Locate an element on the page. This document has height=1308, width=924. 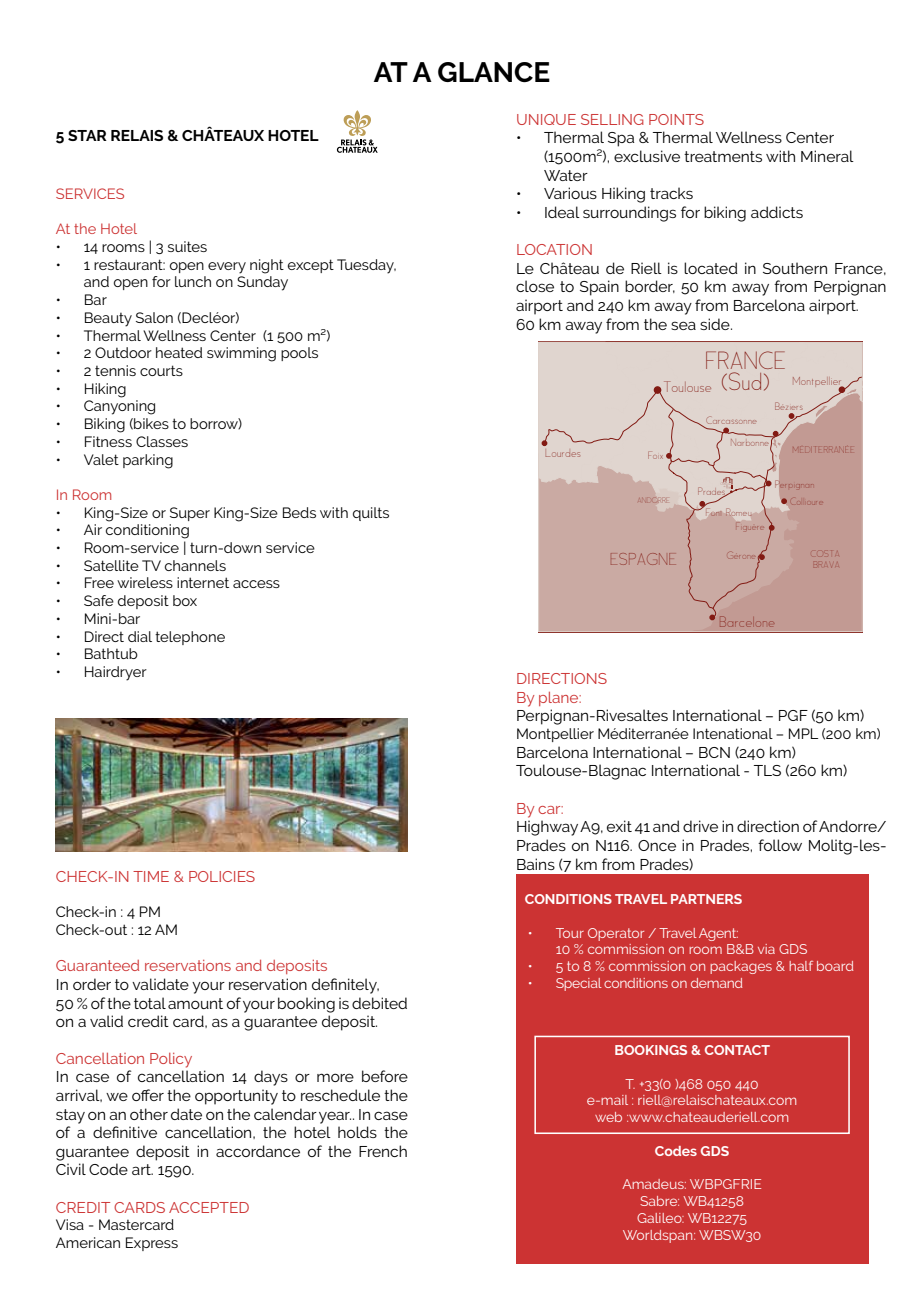
access is located at coordinates (256, 584).
